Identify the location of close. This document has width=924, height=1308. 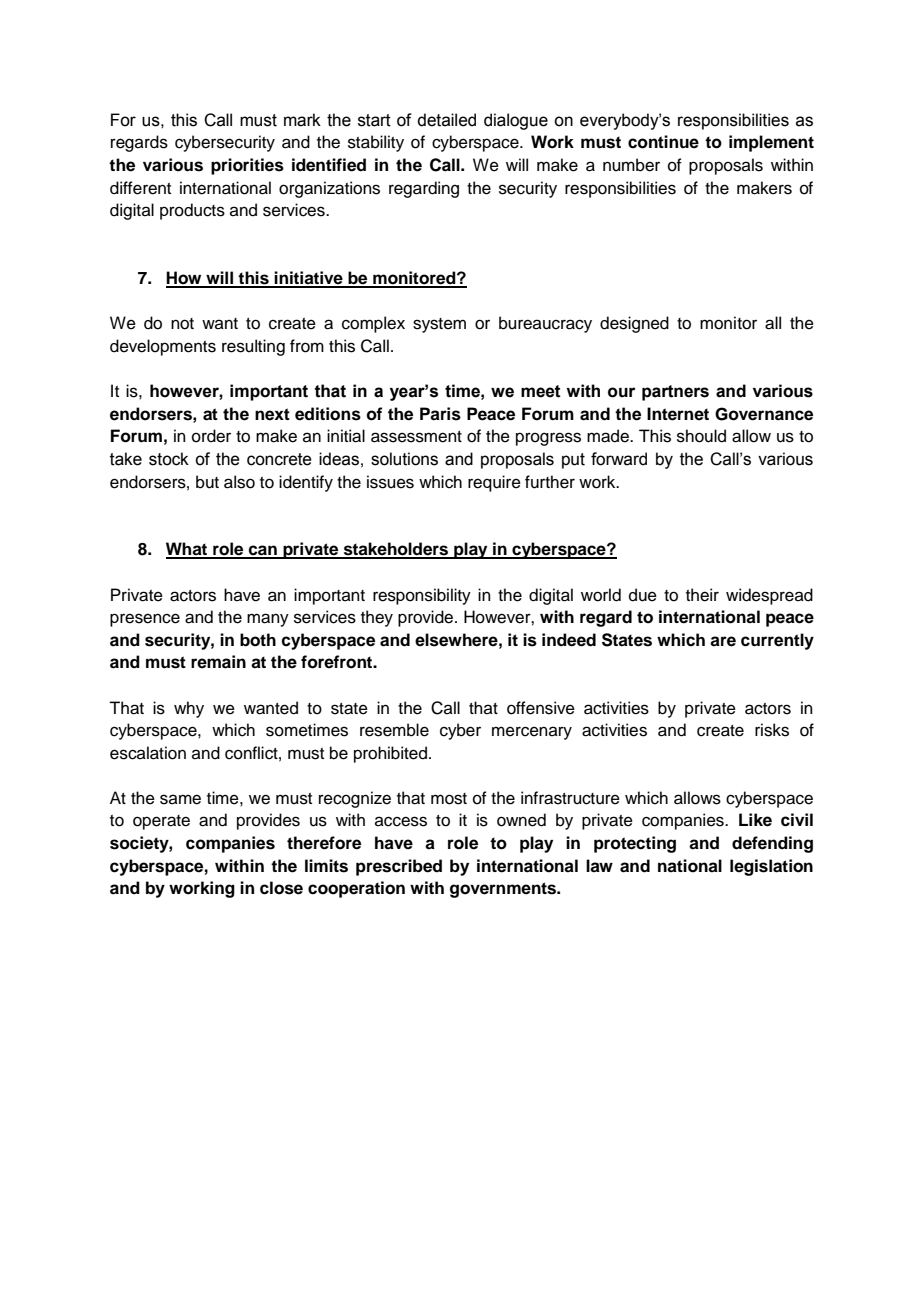
(281, 888).
